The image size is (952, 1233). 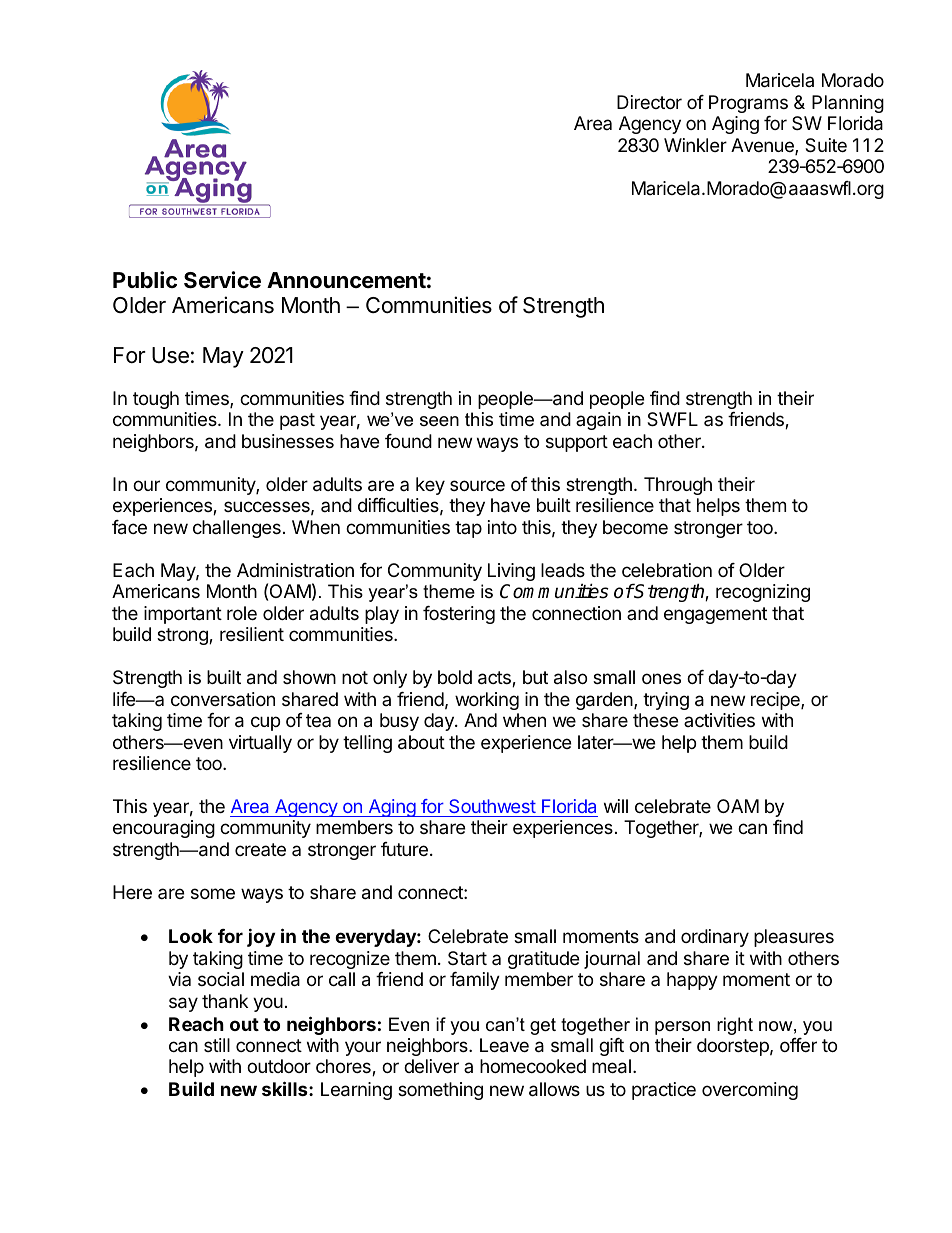 What do you see at coordinates (504, 1045) in the screenshot?
I see `Leave` at bounding box center [504, 1045].
